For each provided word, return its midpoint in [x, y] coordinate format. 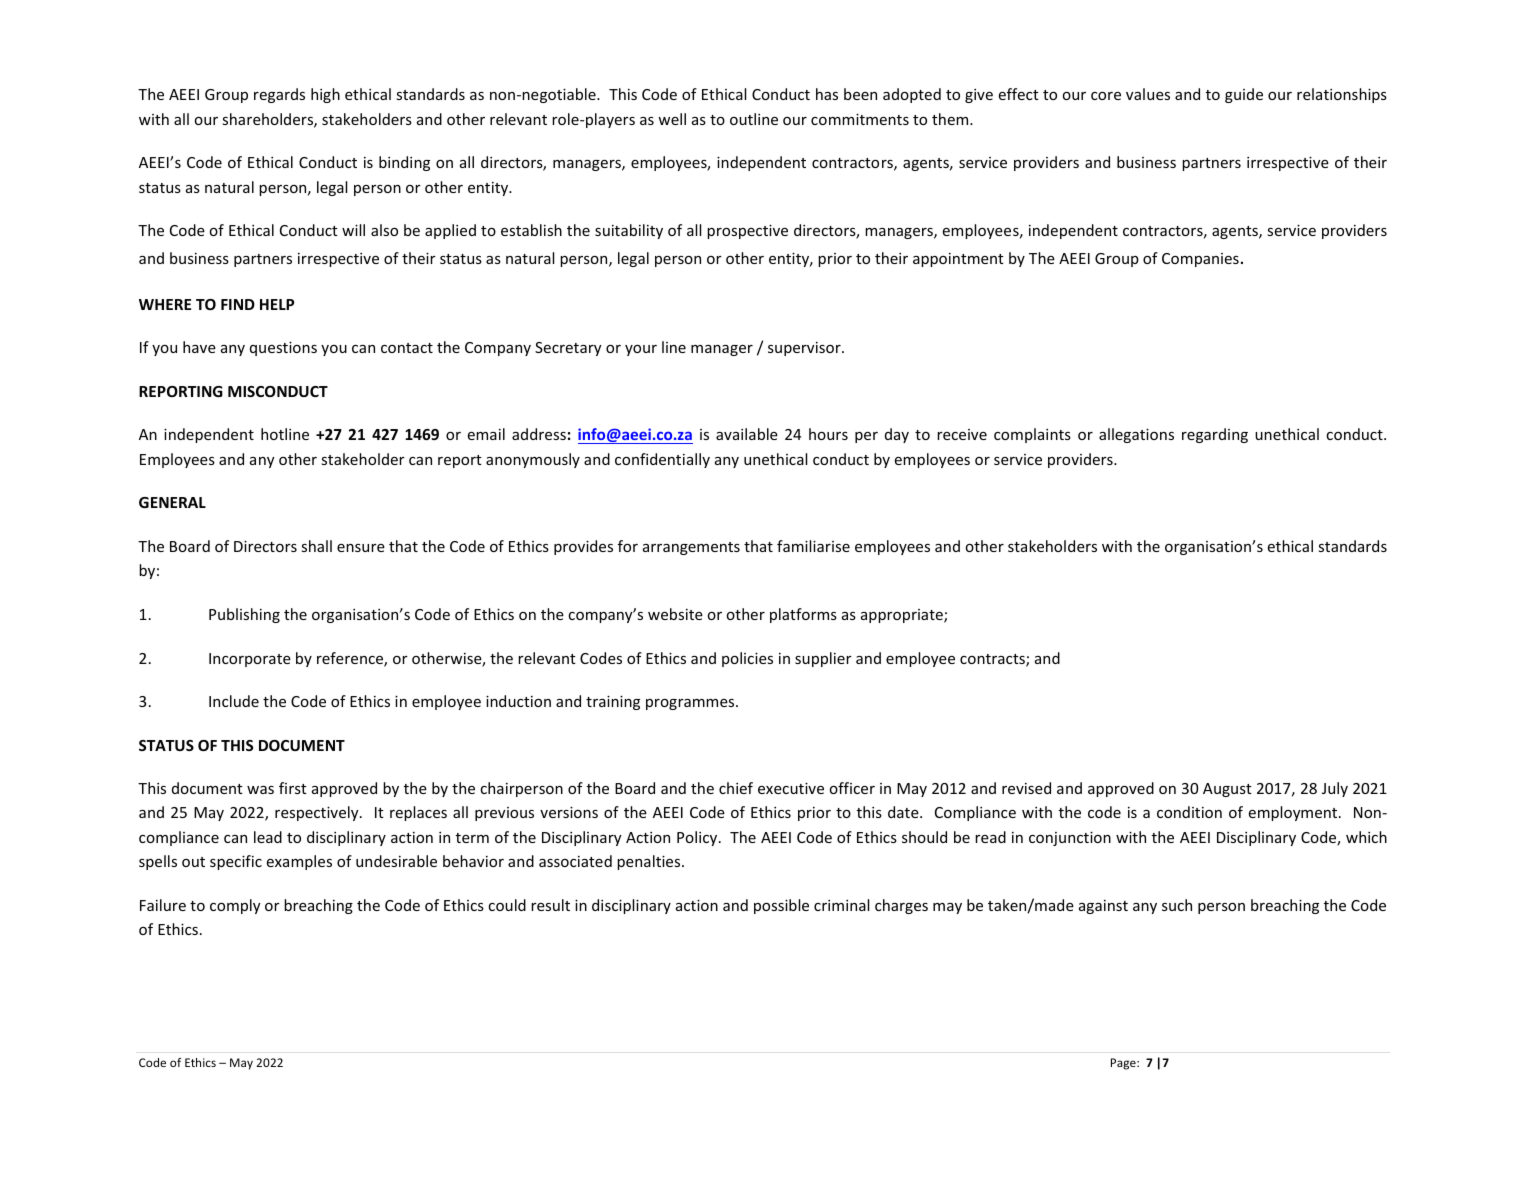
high [325, 95]
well [672, 119]
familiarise [813, 546]
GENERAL [172, 502]
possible [781, 906]
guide [1244, 95]
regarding [1215, 435]
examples [299, 862]
